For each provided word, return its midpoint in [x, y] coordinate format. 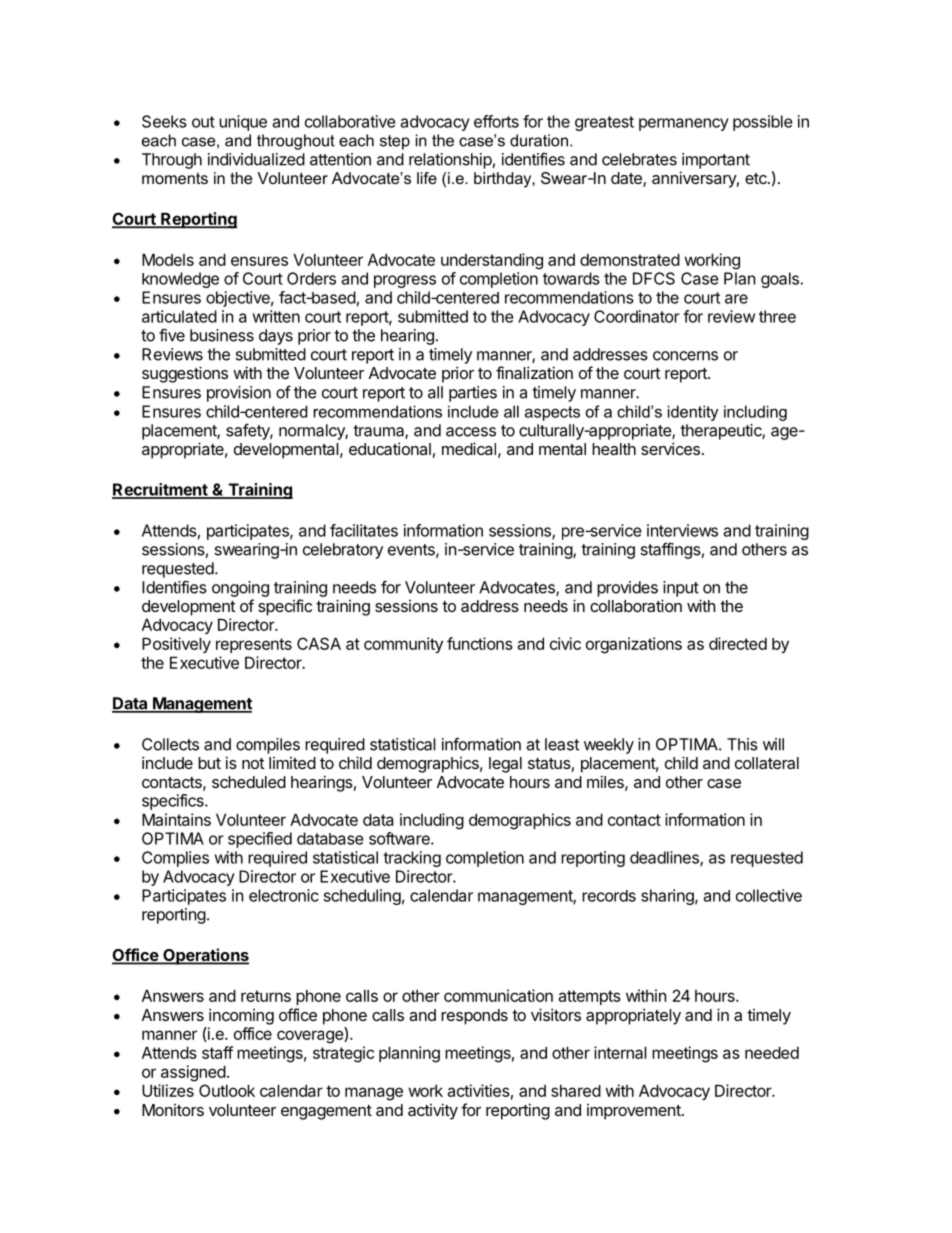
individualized [256, 159]
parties [473, 394]
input [681, 589]
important [716, 161]
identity [693, 413]
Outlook [227, 1090]
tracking [412, 859]
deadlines [665, 858]
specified [260, 840]
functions [480, 643]
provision [239, 394]
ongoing [240, 589]
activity [433, 1111]
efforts [496, 121]
